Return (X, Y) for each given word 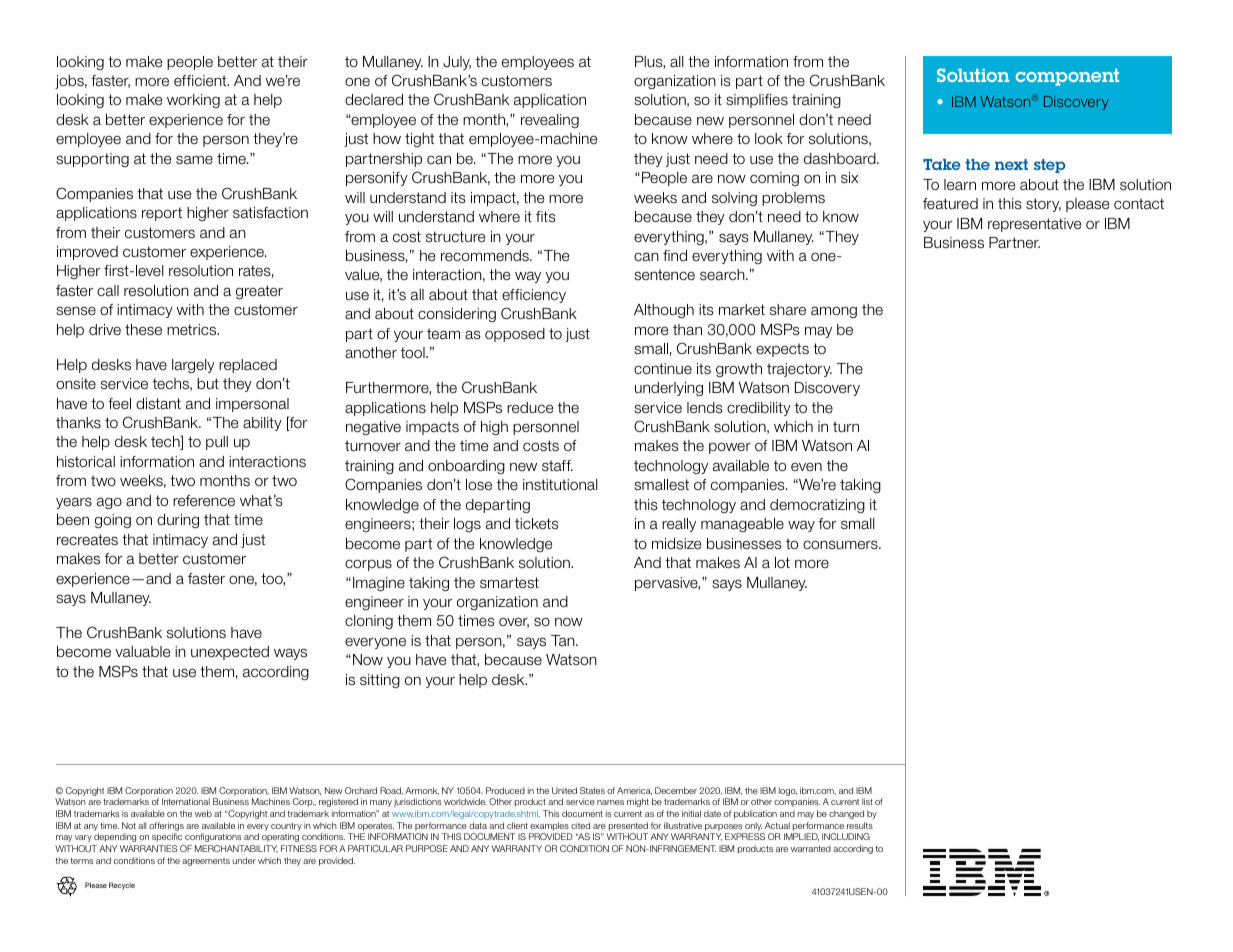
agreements (206, 862)
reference (204, 501)
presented (627, 828)
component (1067, 77)
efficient (201, 80)
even (806, 466)
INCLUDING (846, 836)
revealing (550, 121)
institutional (560, 485)
